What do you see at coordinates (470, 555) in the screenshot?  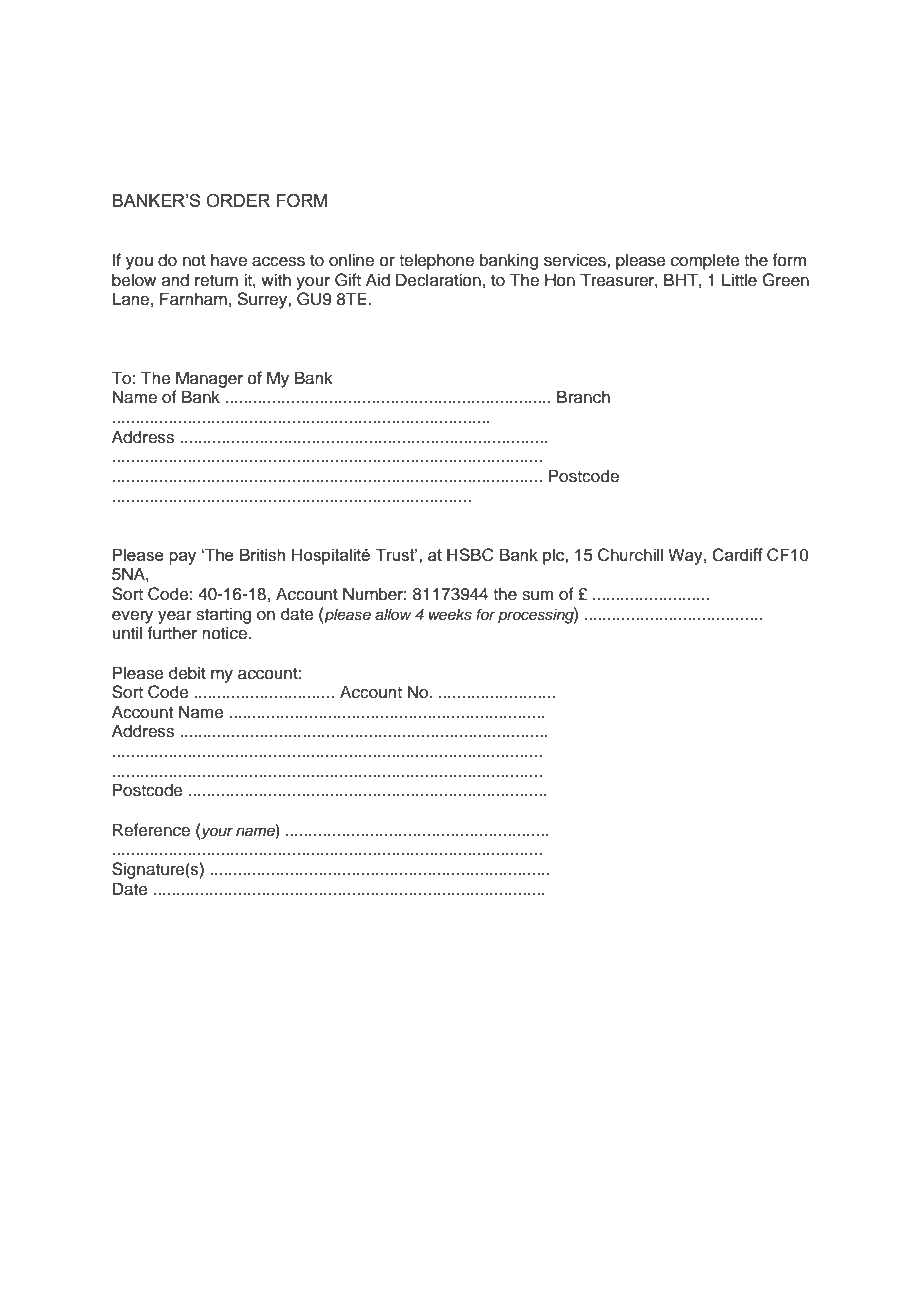 I see `HSBC` at bounding box center [470, 555].
